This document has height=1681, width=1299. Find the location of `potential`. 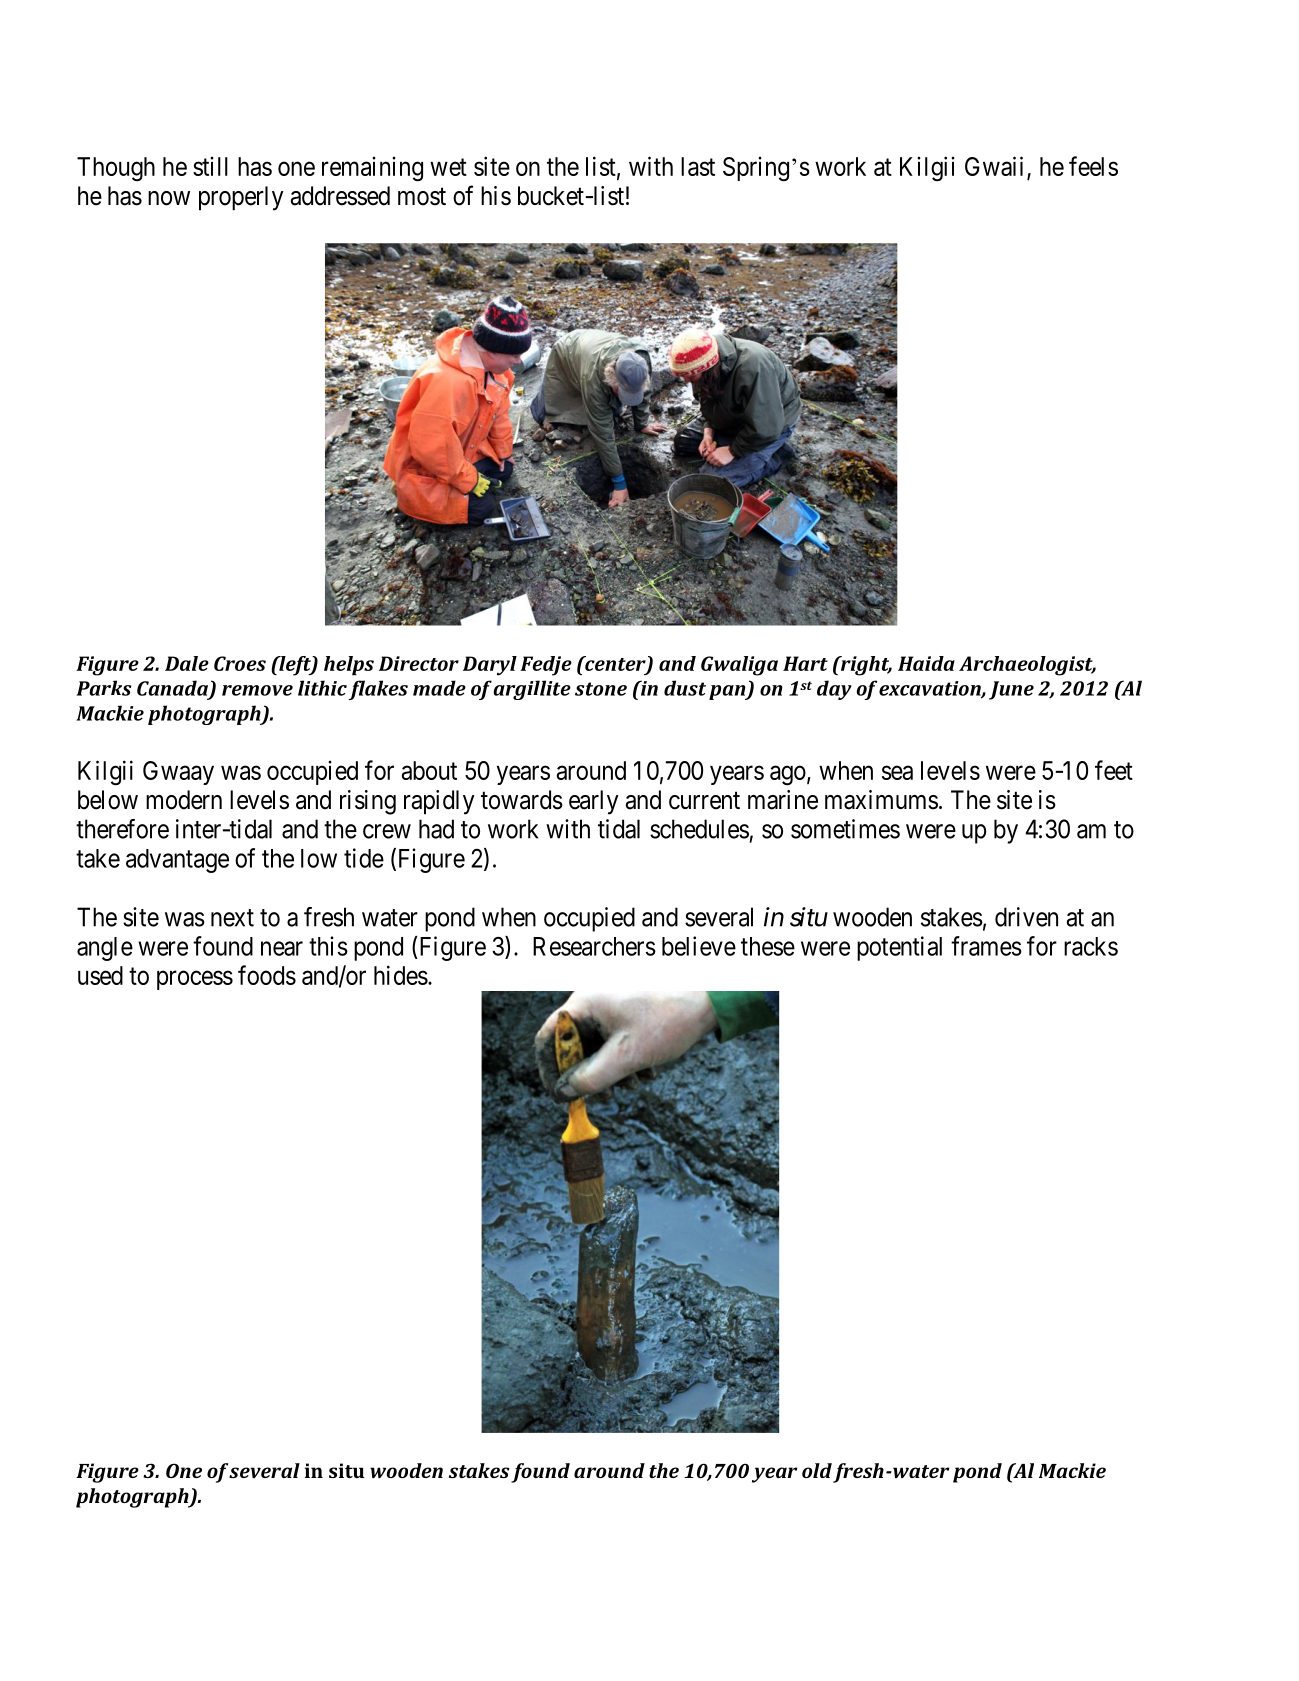

potential is located at coordinates (899, 948).
